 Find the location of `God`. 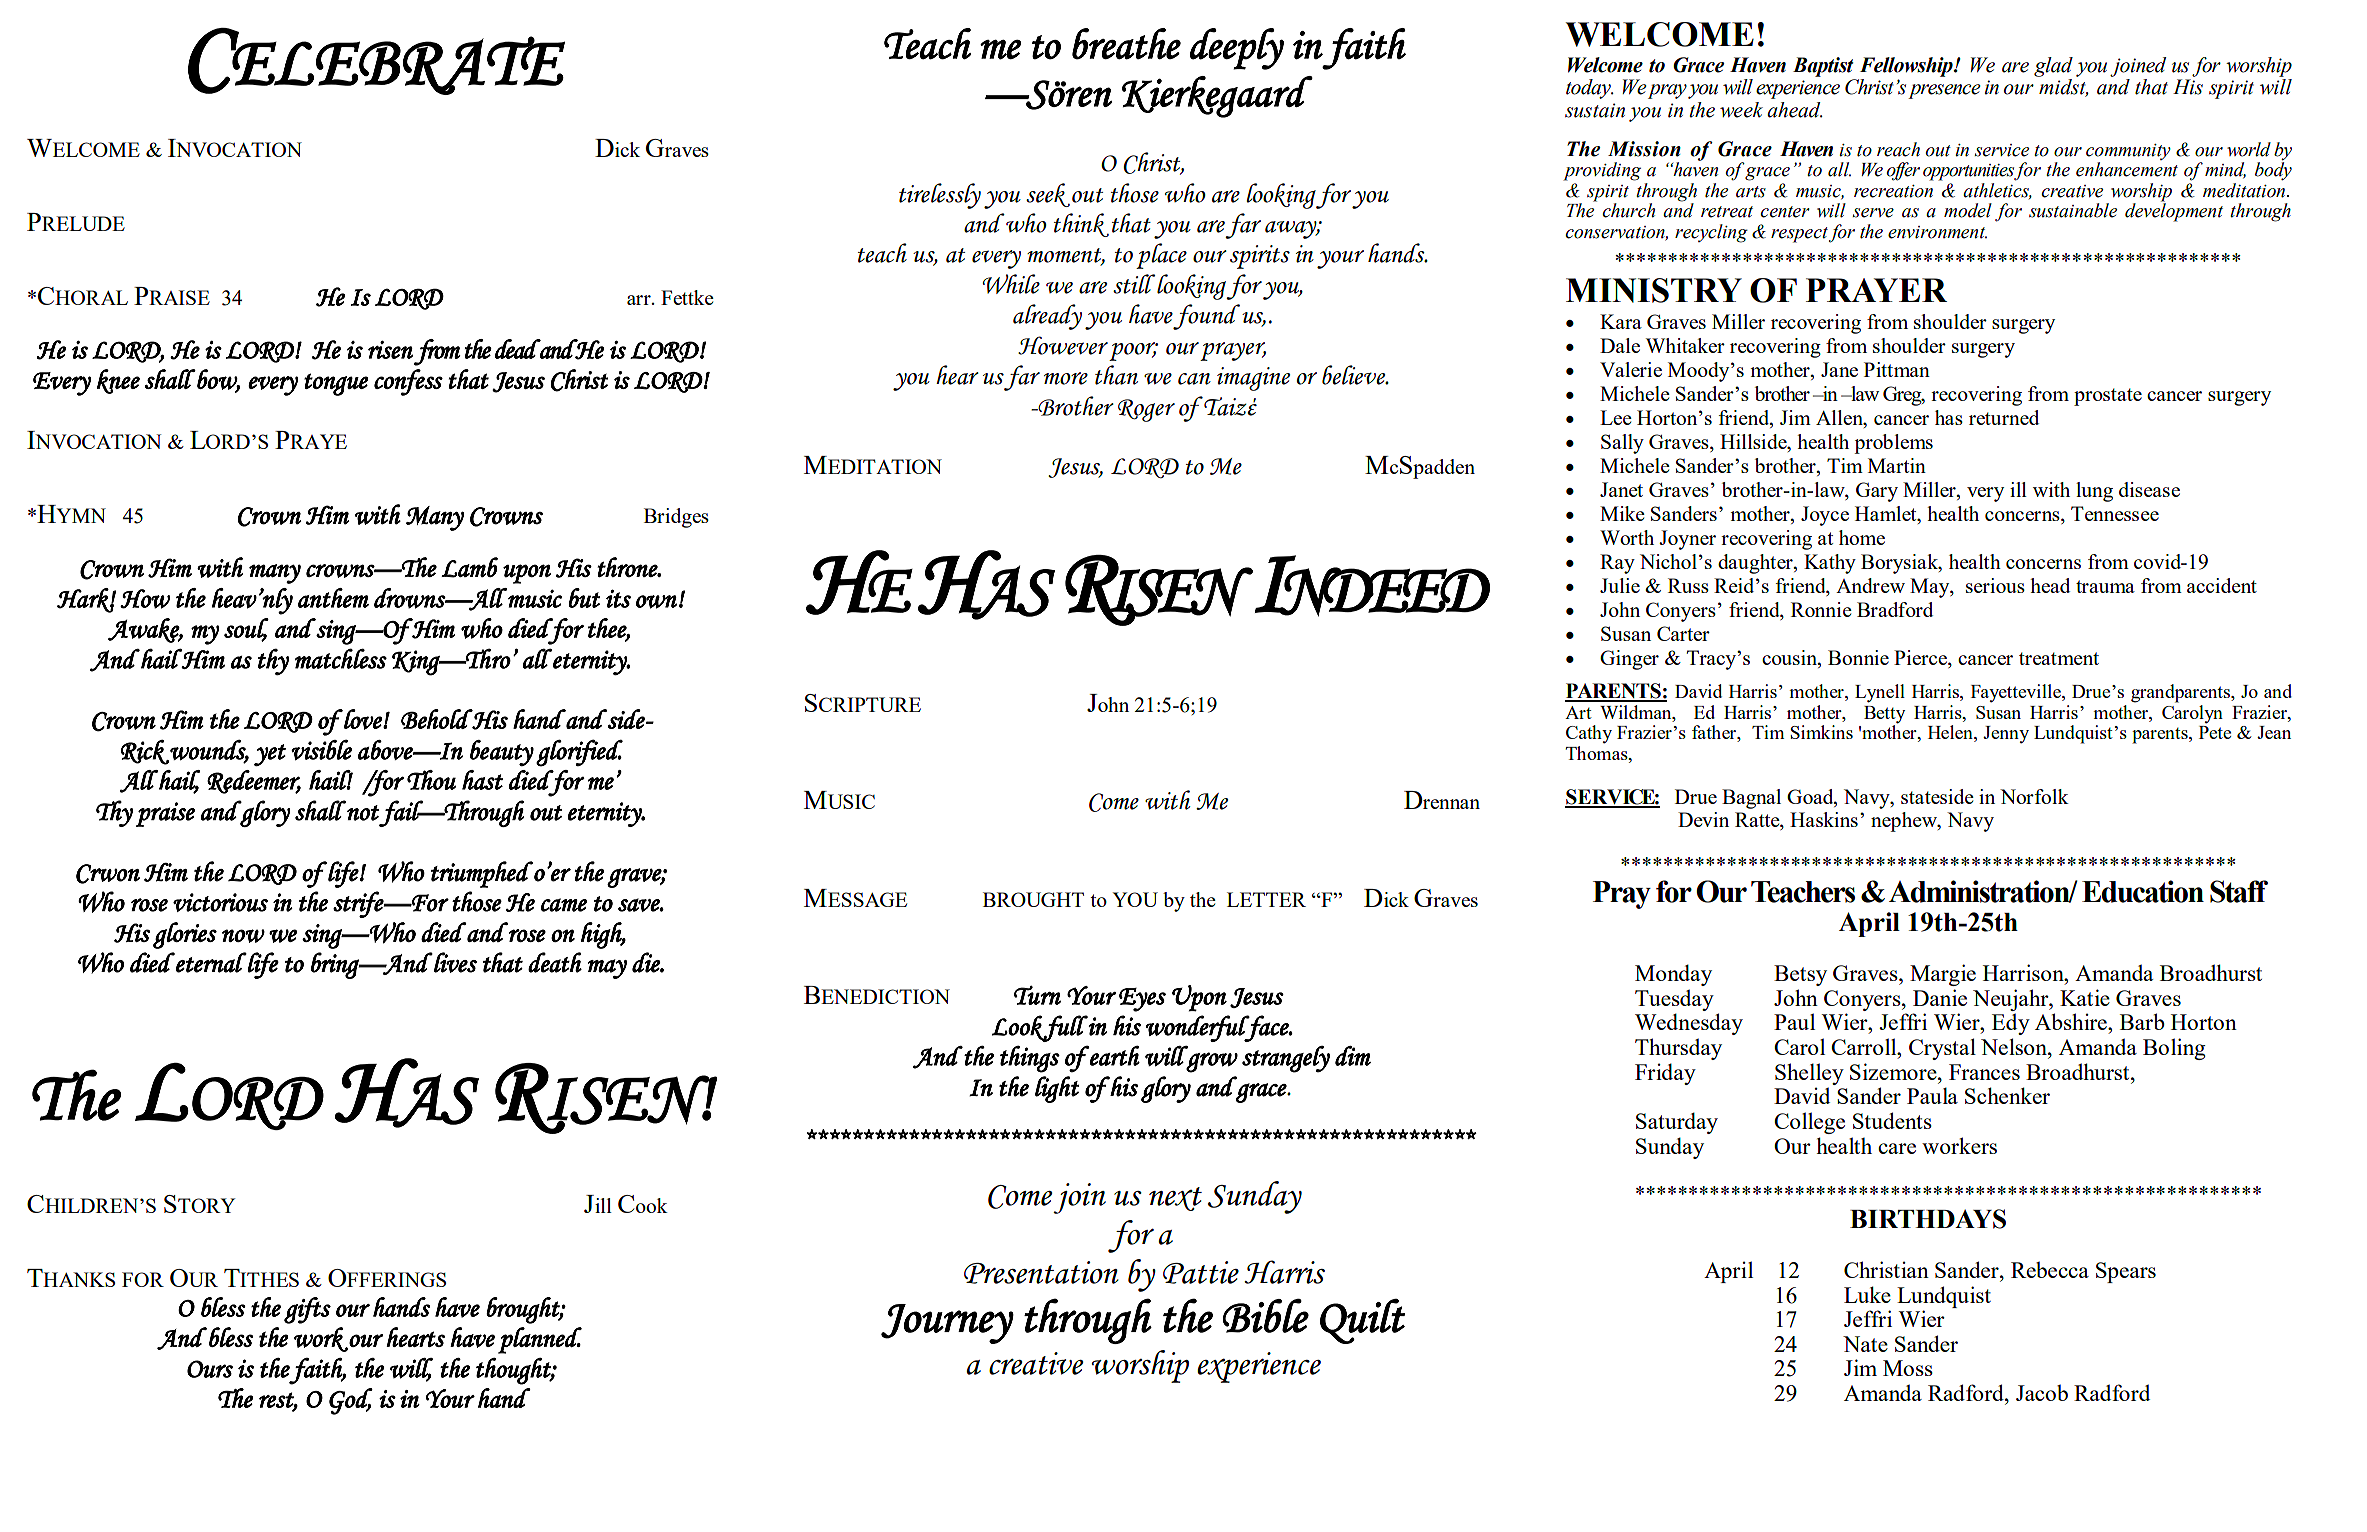

God is located at coordinates (351, 1401).
